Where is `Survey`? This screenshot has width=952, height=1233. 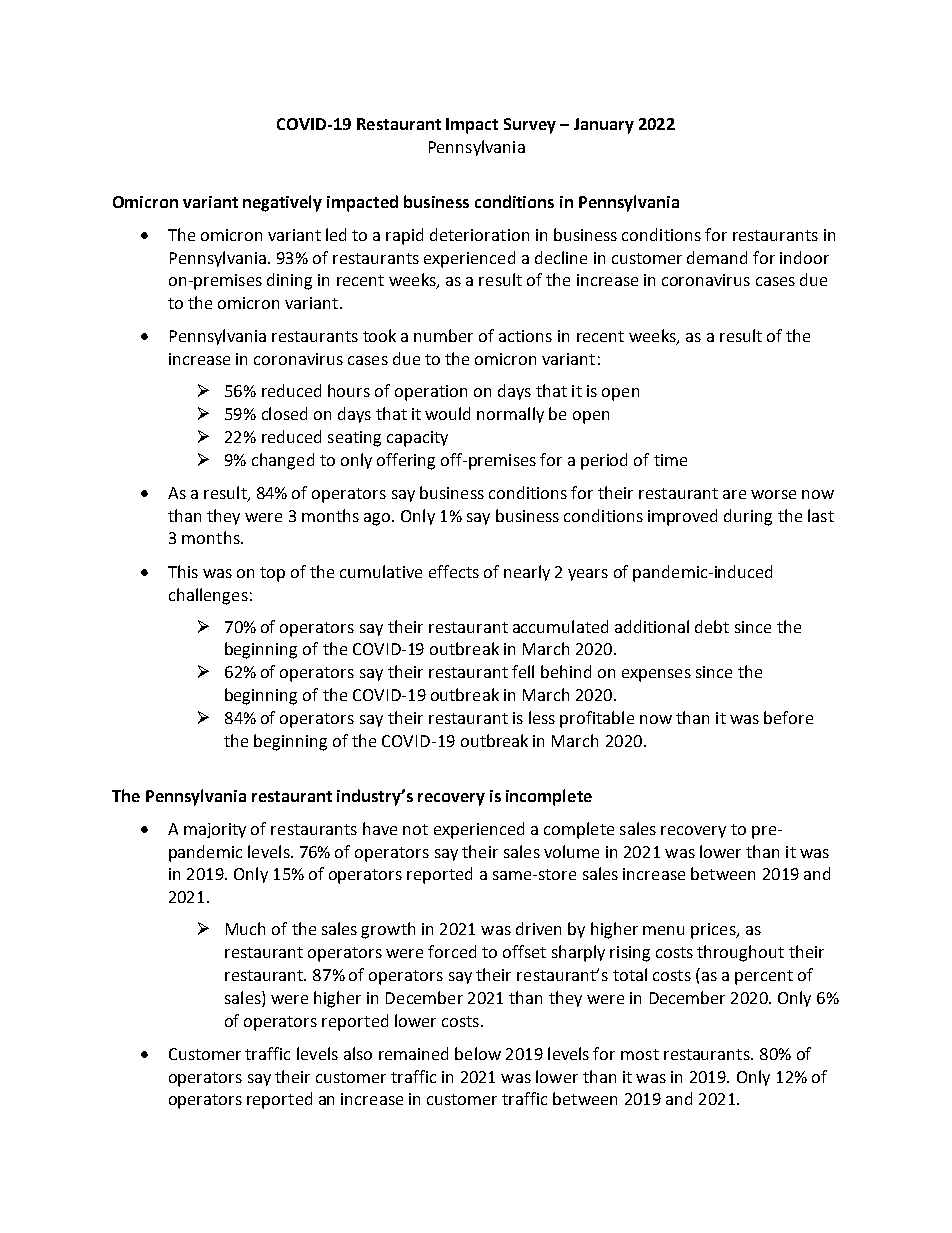 Survey is located at coordinates (530, 126).
